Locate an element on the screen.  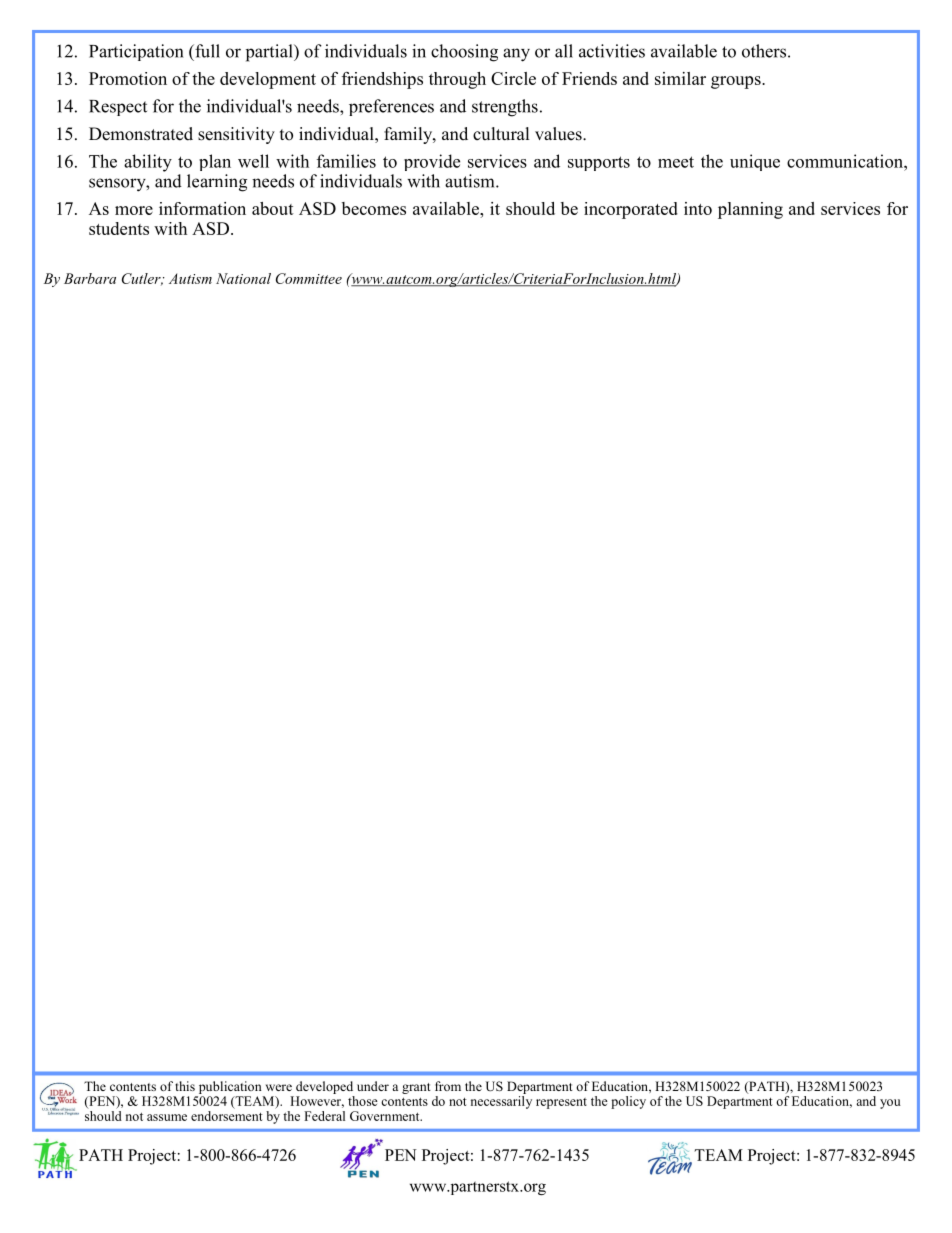
from is located at coordinates (448, 1086).
